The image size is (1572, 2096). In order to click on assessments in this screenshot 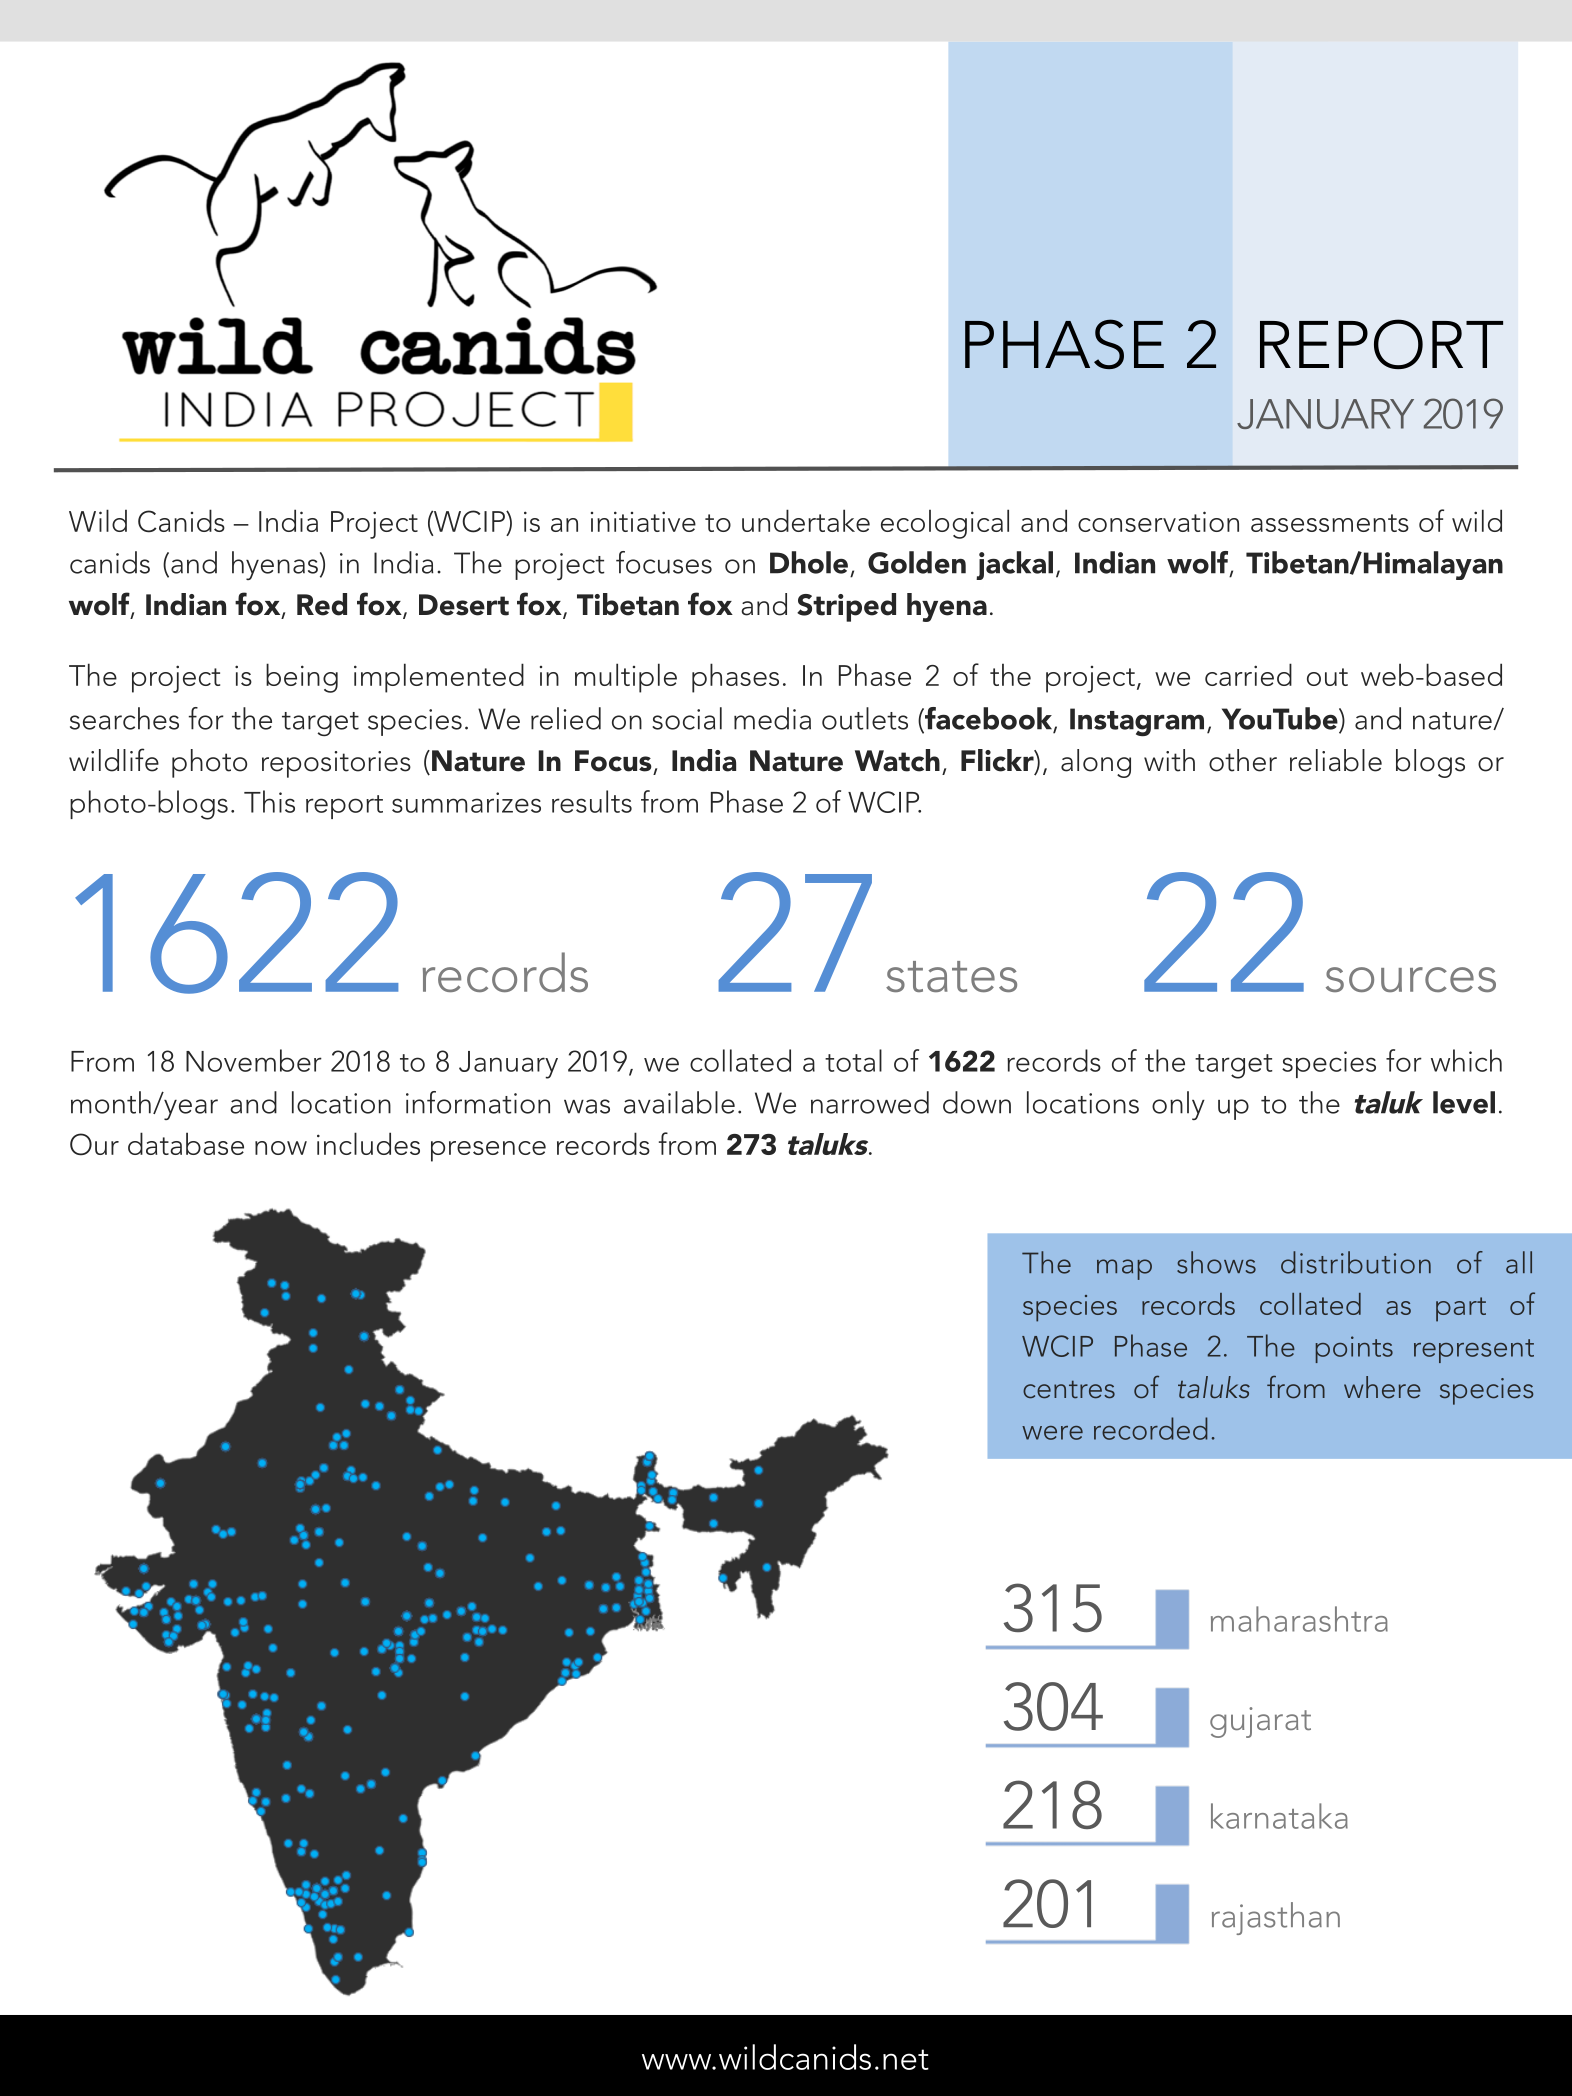, I will do `click(1330, 523)`.
